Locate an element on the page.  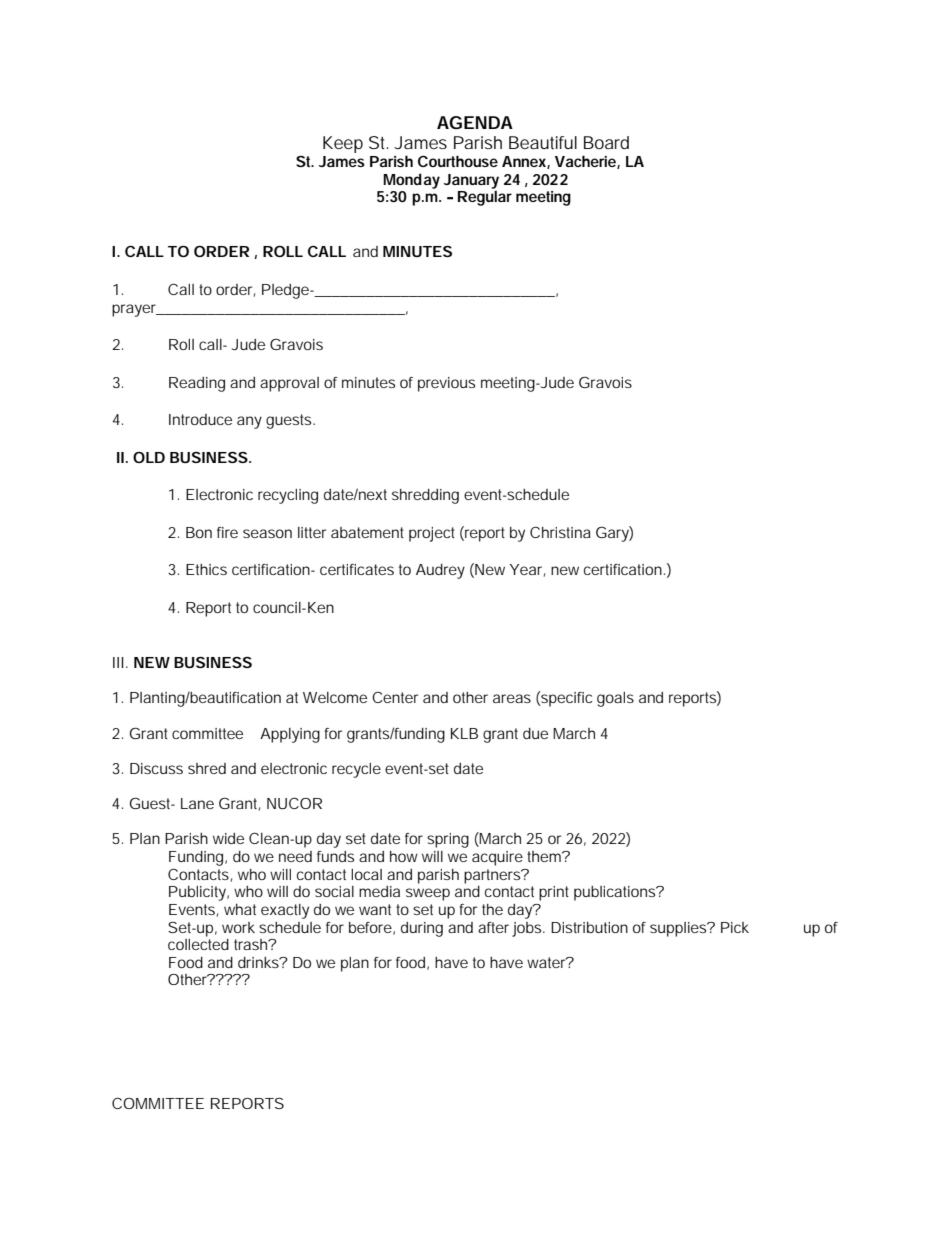
work is located at coordinates (238, 927).
